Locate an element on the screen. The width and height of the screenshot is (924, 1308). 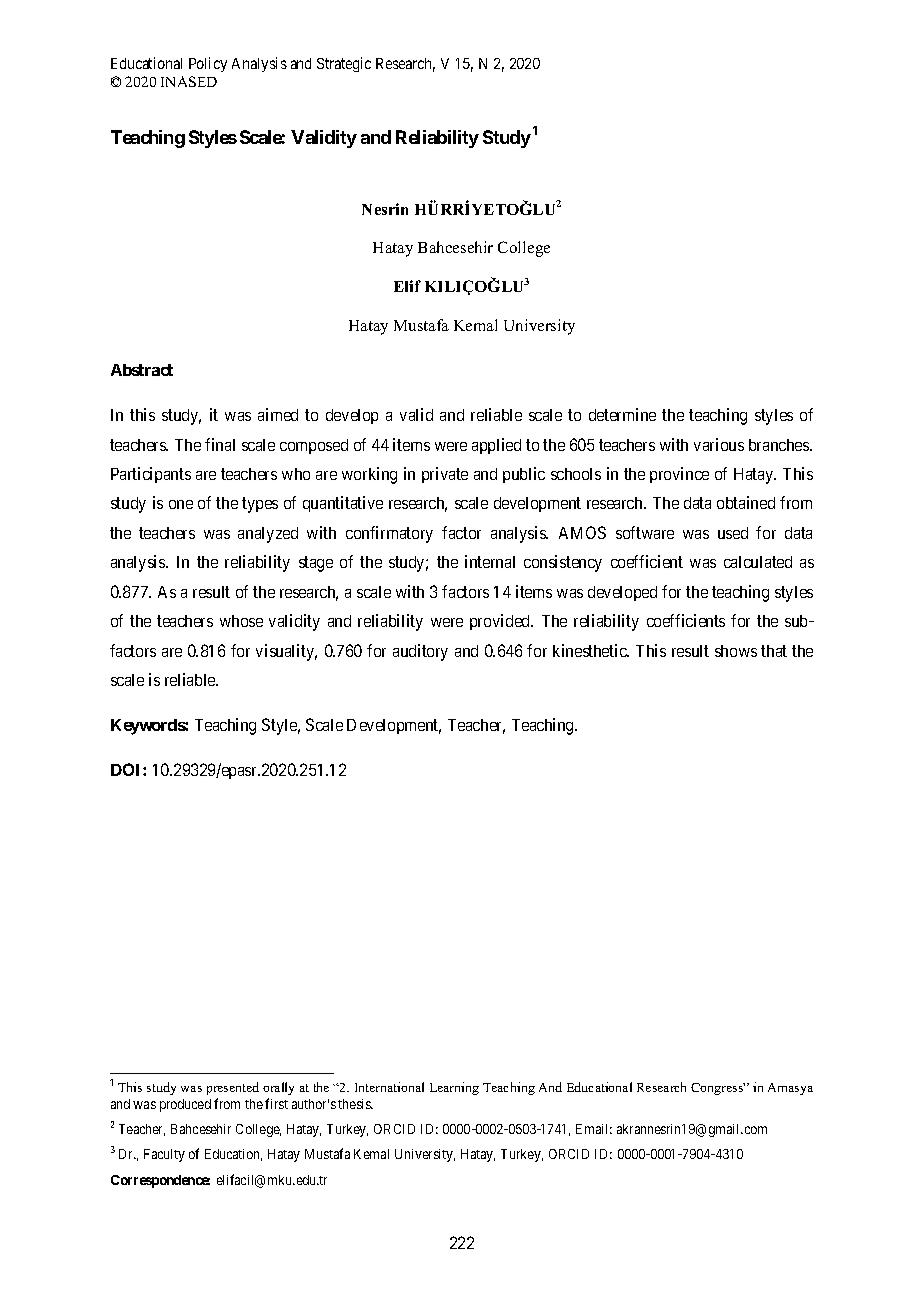
Congress is located at coordinates (718, 1089).
